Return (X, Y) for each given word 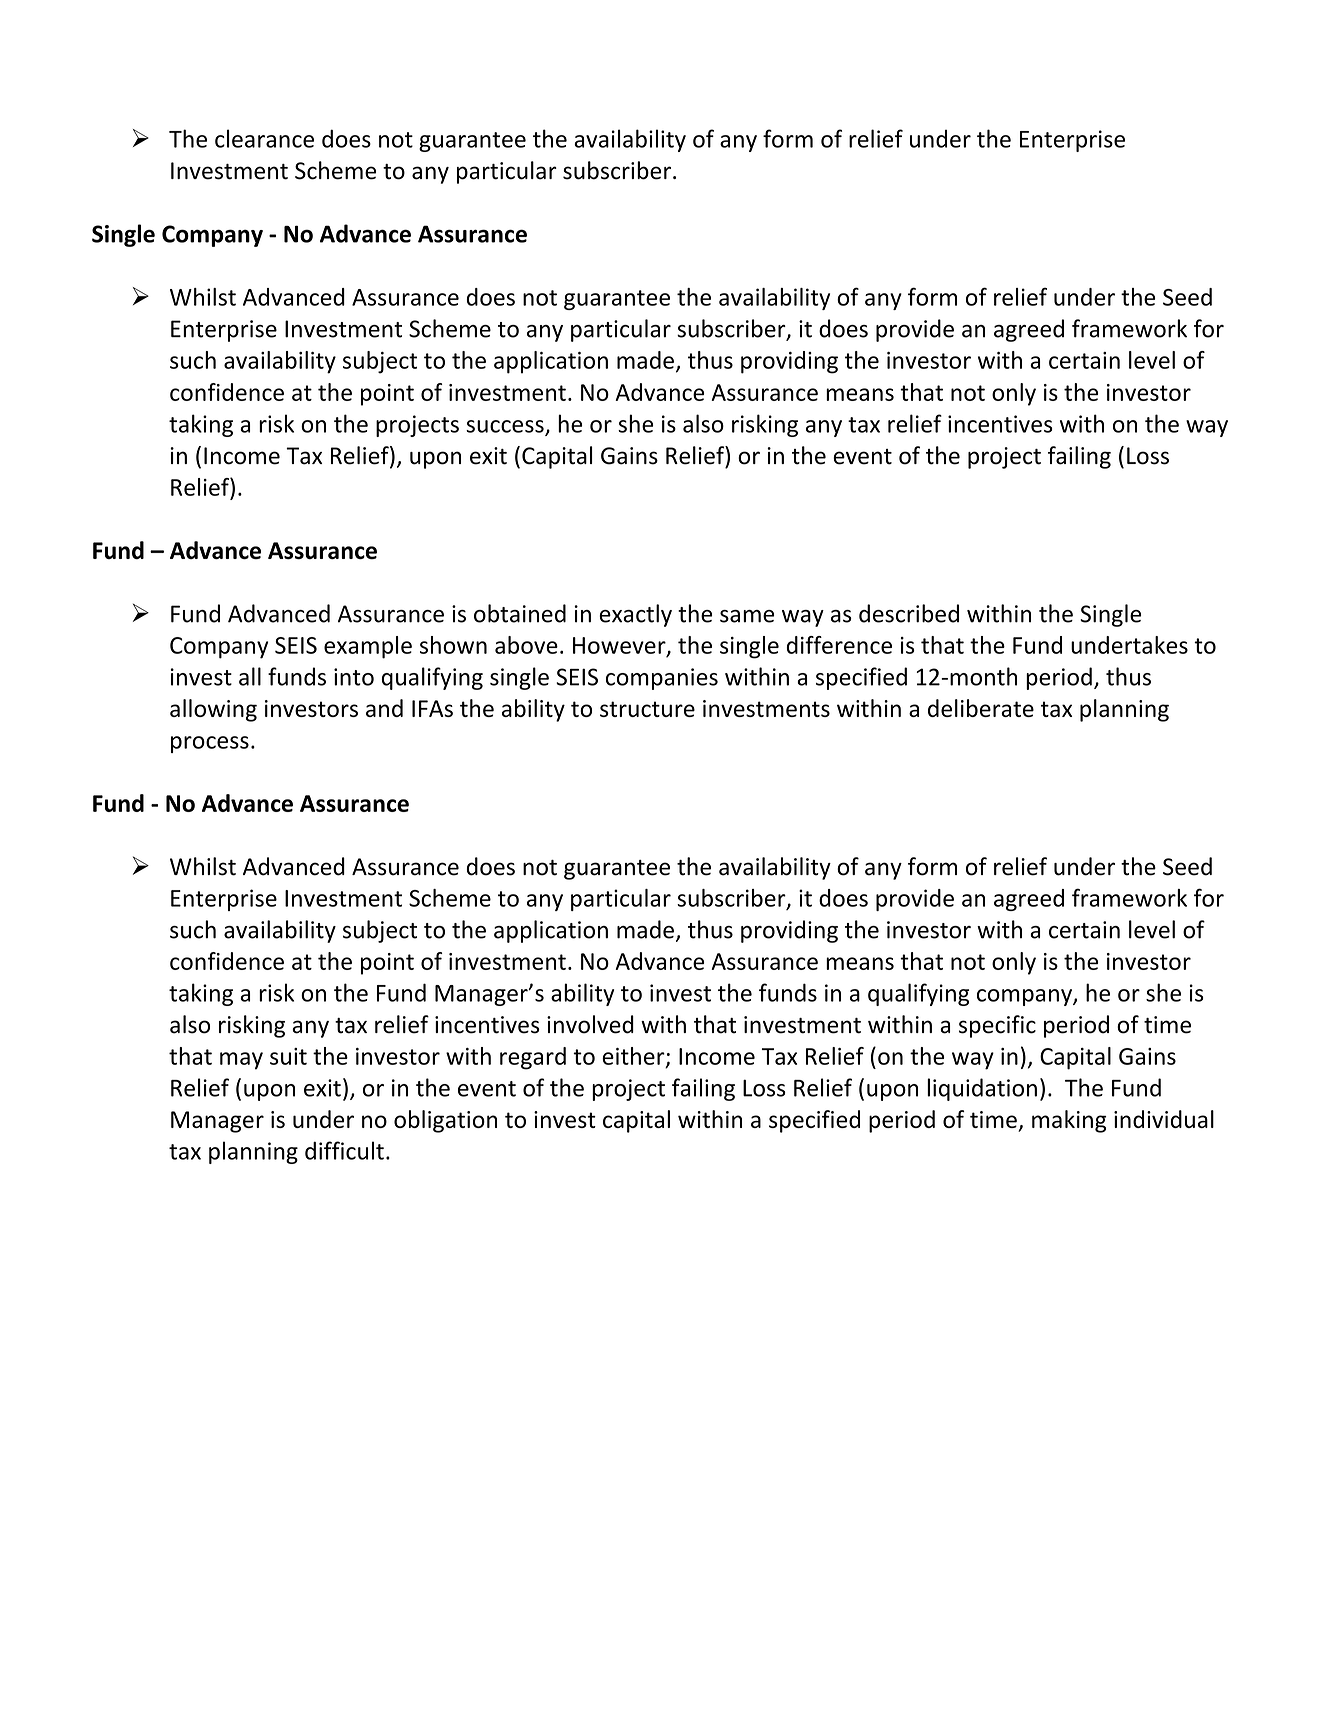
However (620, 646)
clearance (264, 138)
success (506, 427)
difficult (344, 1150)
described (909, 613)
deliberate (981, 708)
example (368, 647)
